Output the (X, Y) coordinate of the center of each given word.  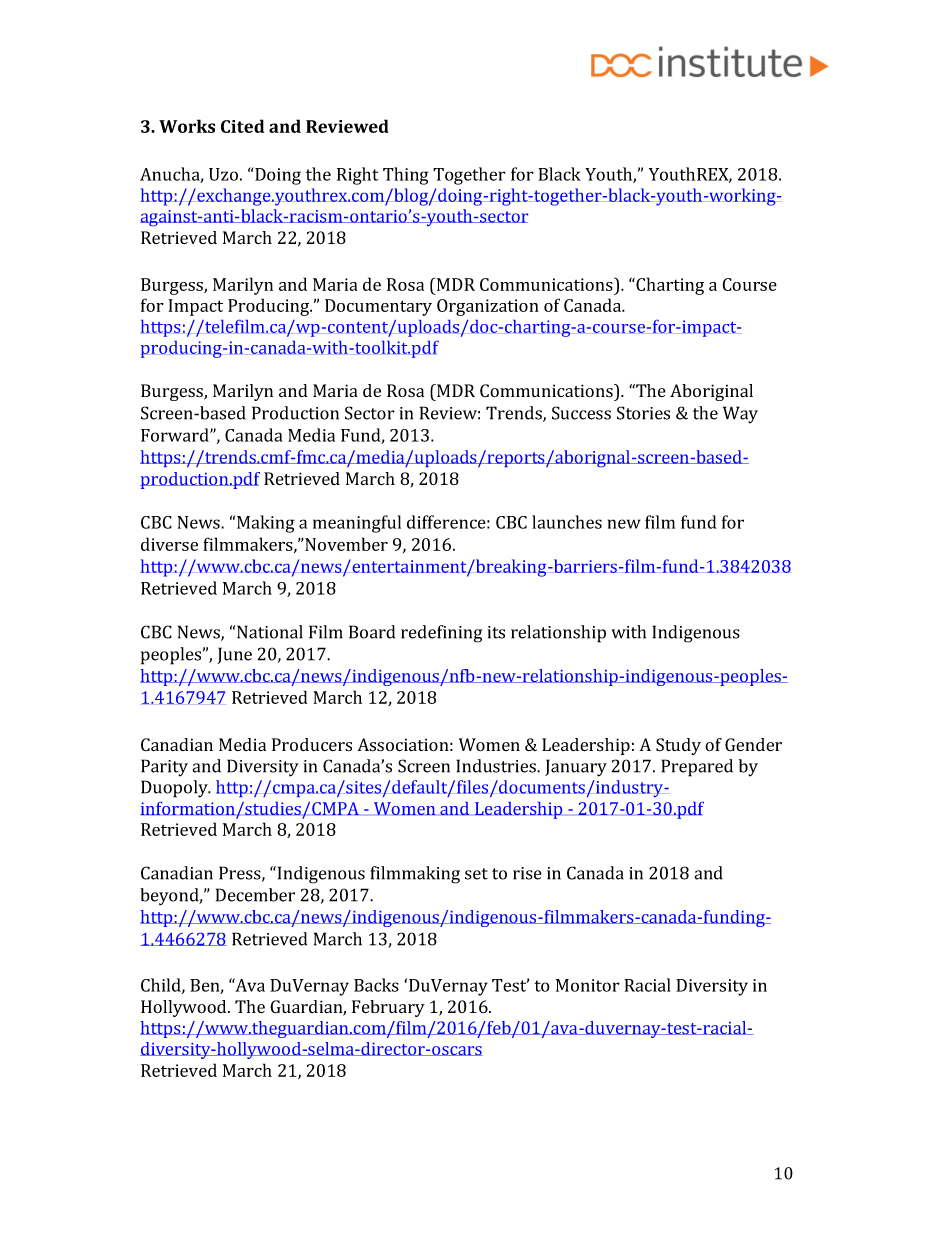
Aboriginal (711, 392)
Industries (497, 766)
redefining (441, 634)
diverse (169, 544)
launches (567, 522)
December (255, 895)
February (388, 1008)
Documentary (378, 307)
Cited (242, 126)
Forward (176, 435)
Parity (164, 768)
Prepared (697, 768)
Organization (488, 307)
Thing (405, 176)
